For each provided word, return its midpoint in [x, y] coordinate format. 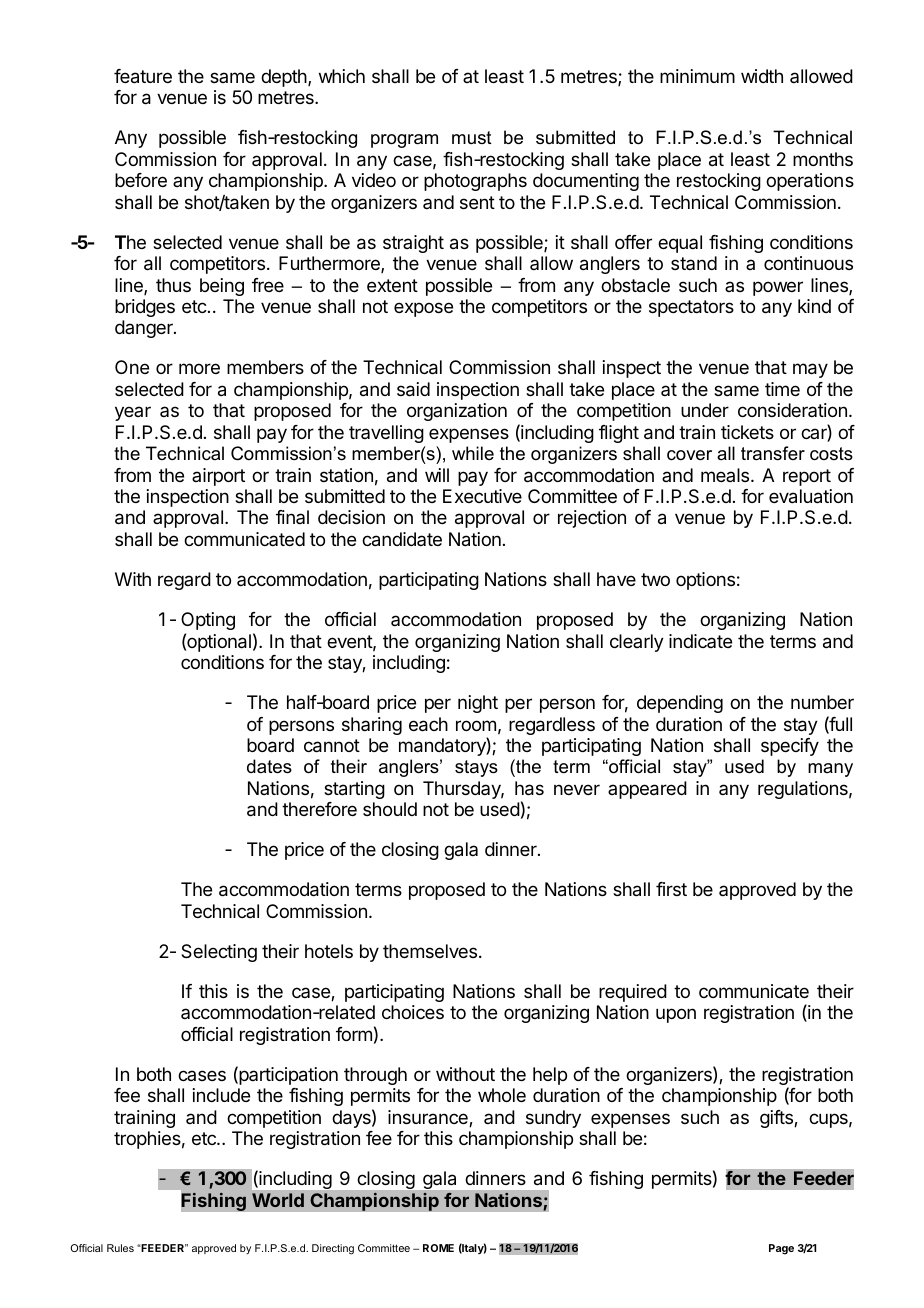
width [762, 76]
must [472, 137]
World [278, 1200]
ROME [438, 1248]
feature [143, 76]
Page [781, 1249]
